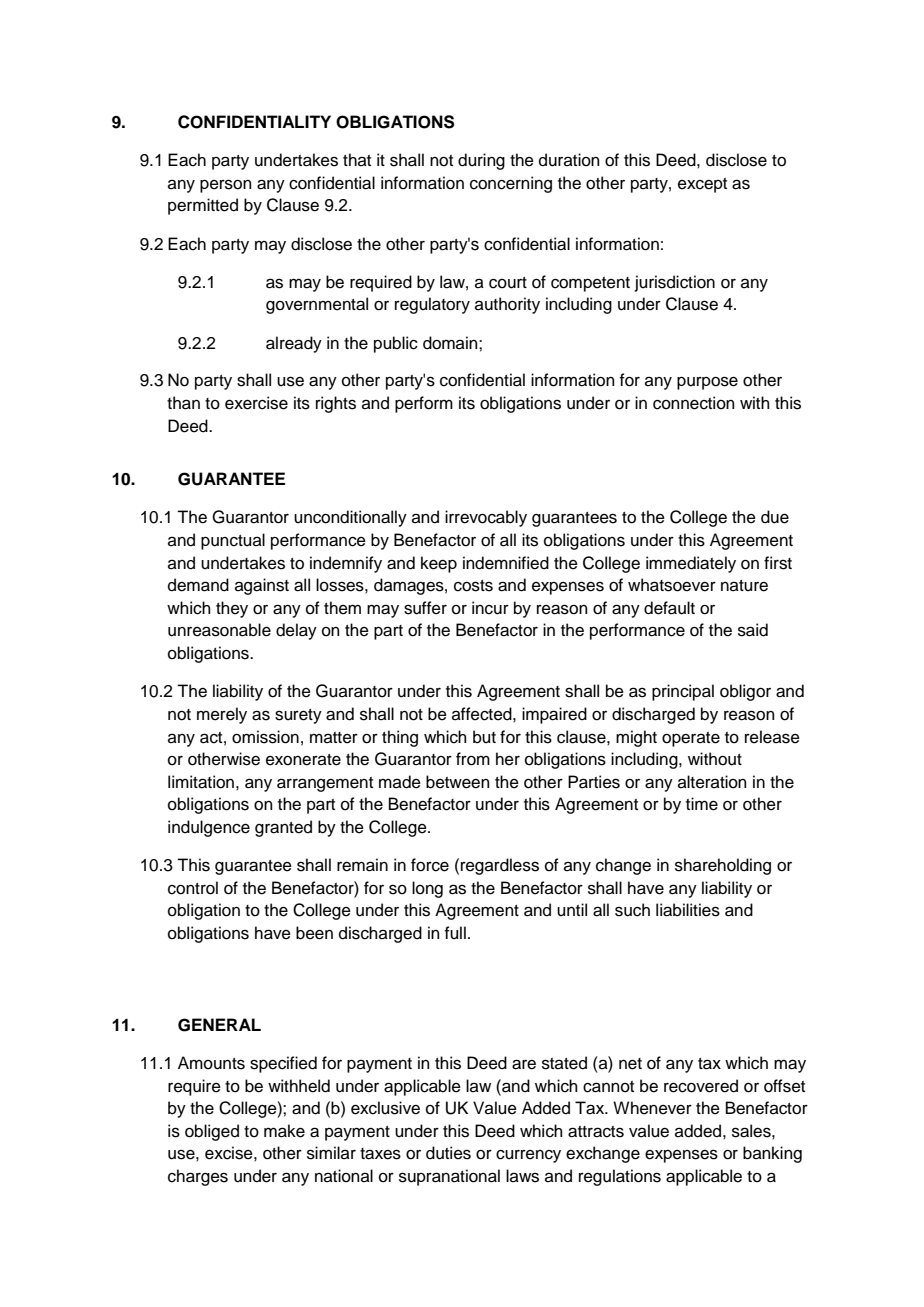 This screenshot has width=924, height=1307. I want to click on make, so click(284, 1131).
